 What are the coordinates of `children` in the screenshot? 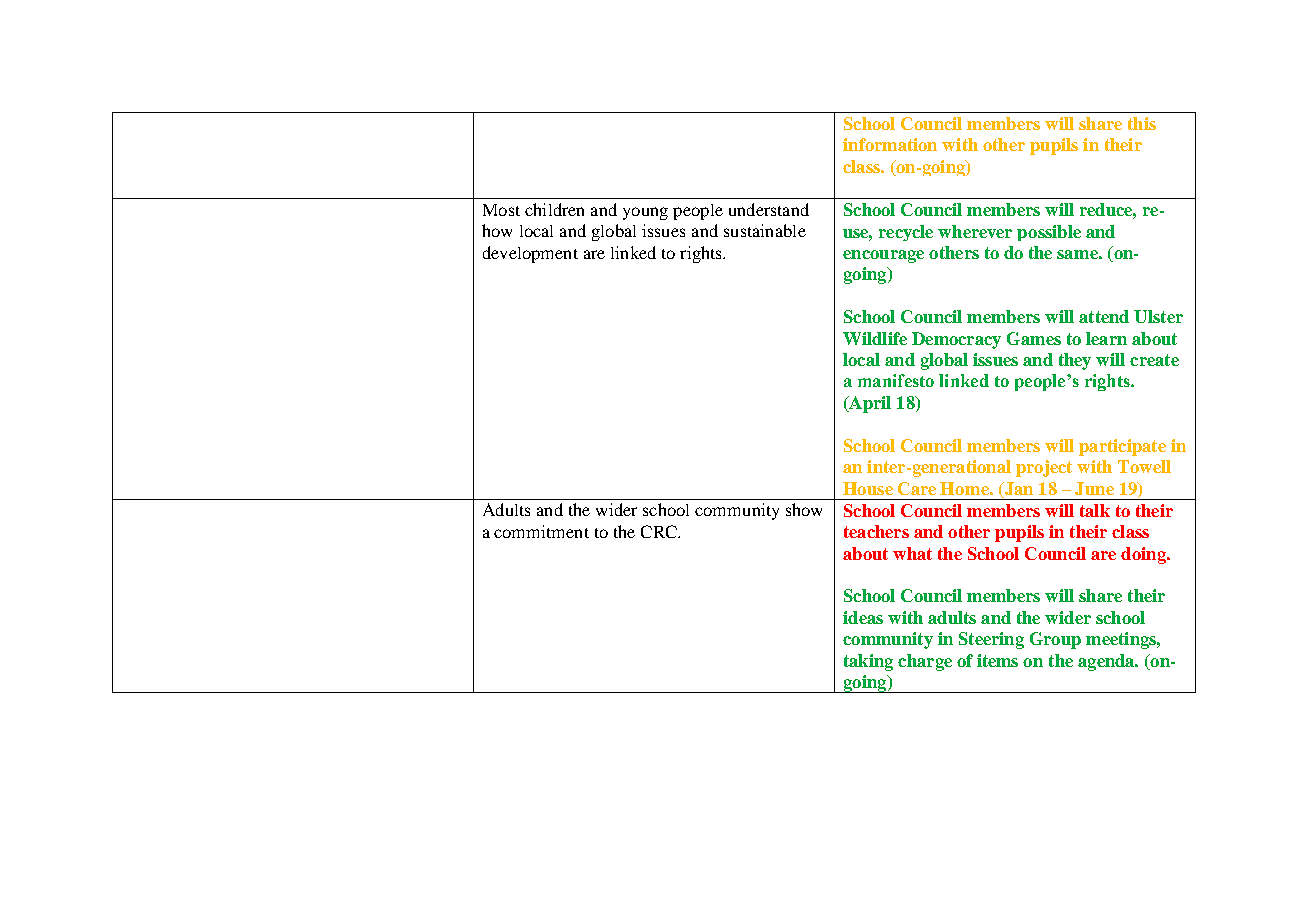 It's located at (554, 209).
